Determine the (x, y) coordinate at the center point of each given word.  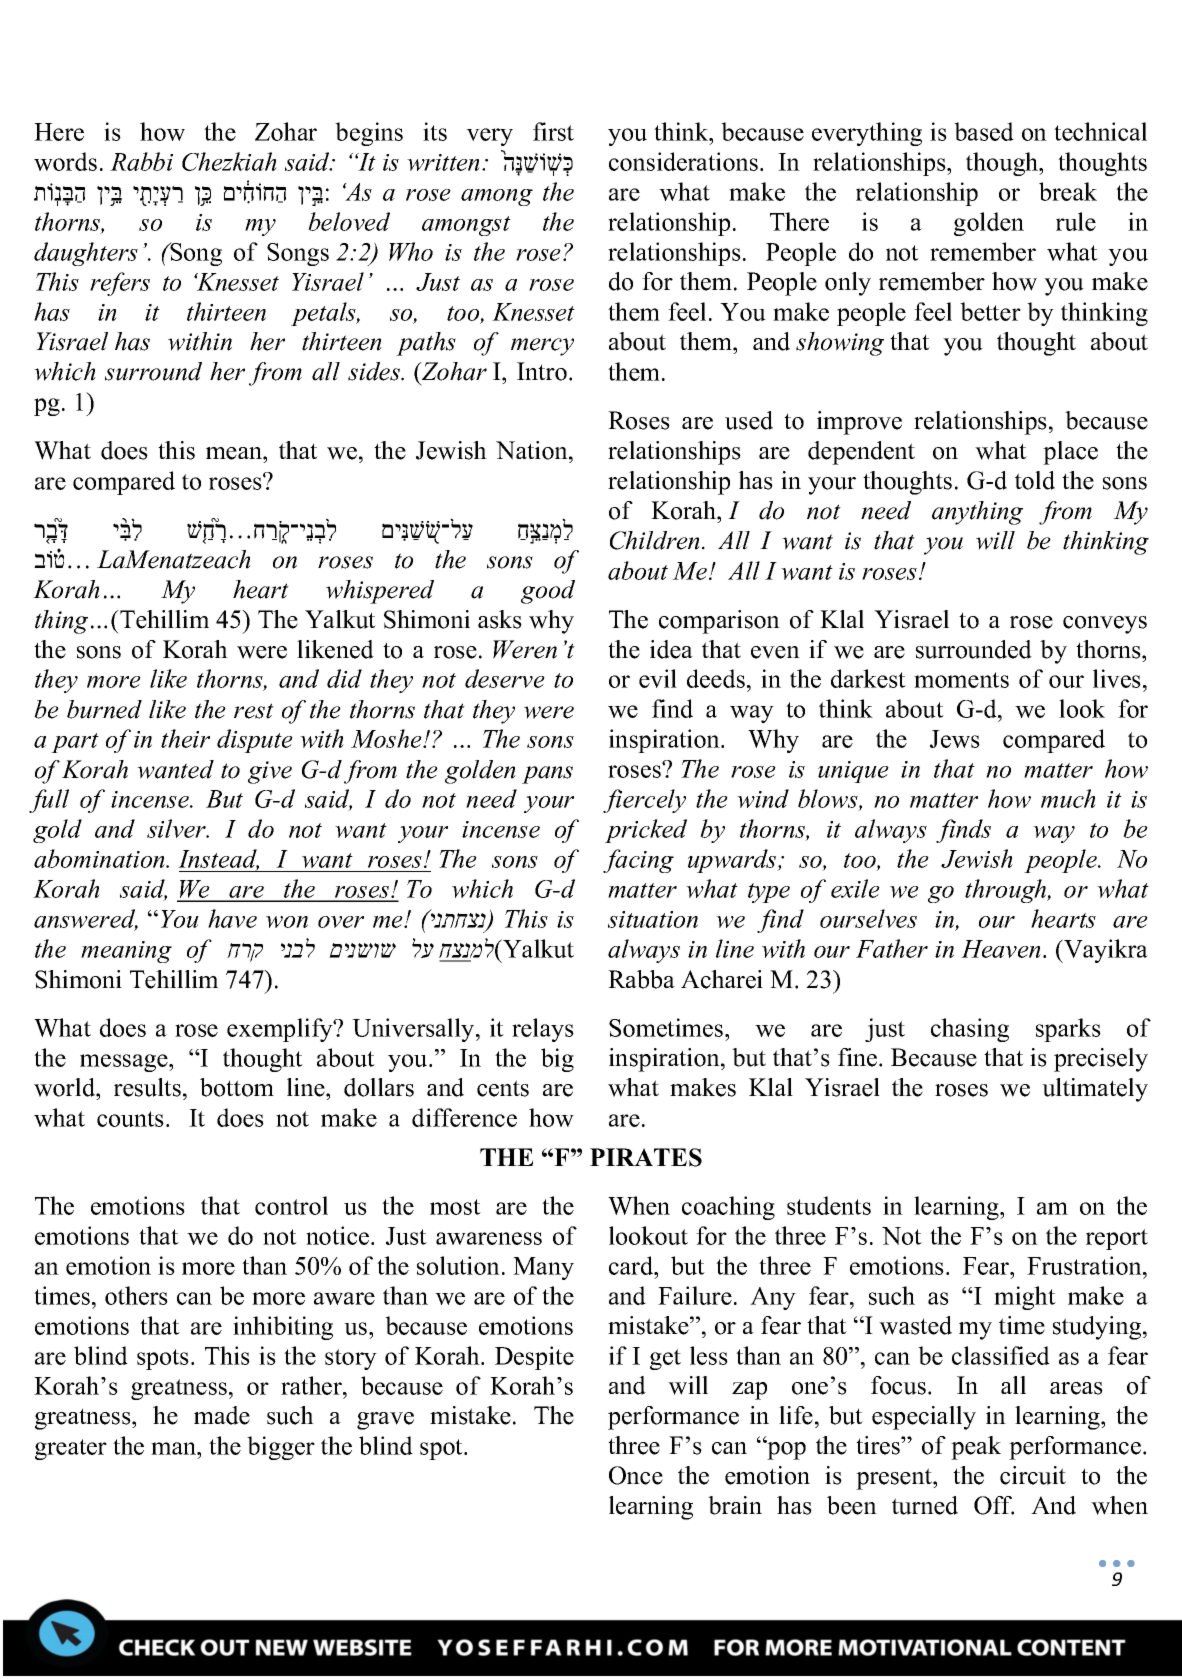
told (1035, 480)
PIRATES (646, 1157)
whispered (380, 592)
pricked (646, 831)
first (553, 131)
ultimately (1095, 1090)
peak (976, 1448)
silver (177, 828)
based (984, 131)
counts (130, 1119)
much (1068, 798)
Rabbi (141, 161)
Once (636, 1475)
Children (655, 540)
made (222, 1415)
